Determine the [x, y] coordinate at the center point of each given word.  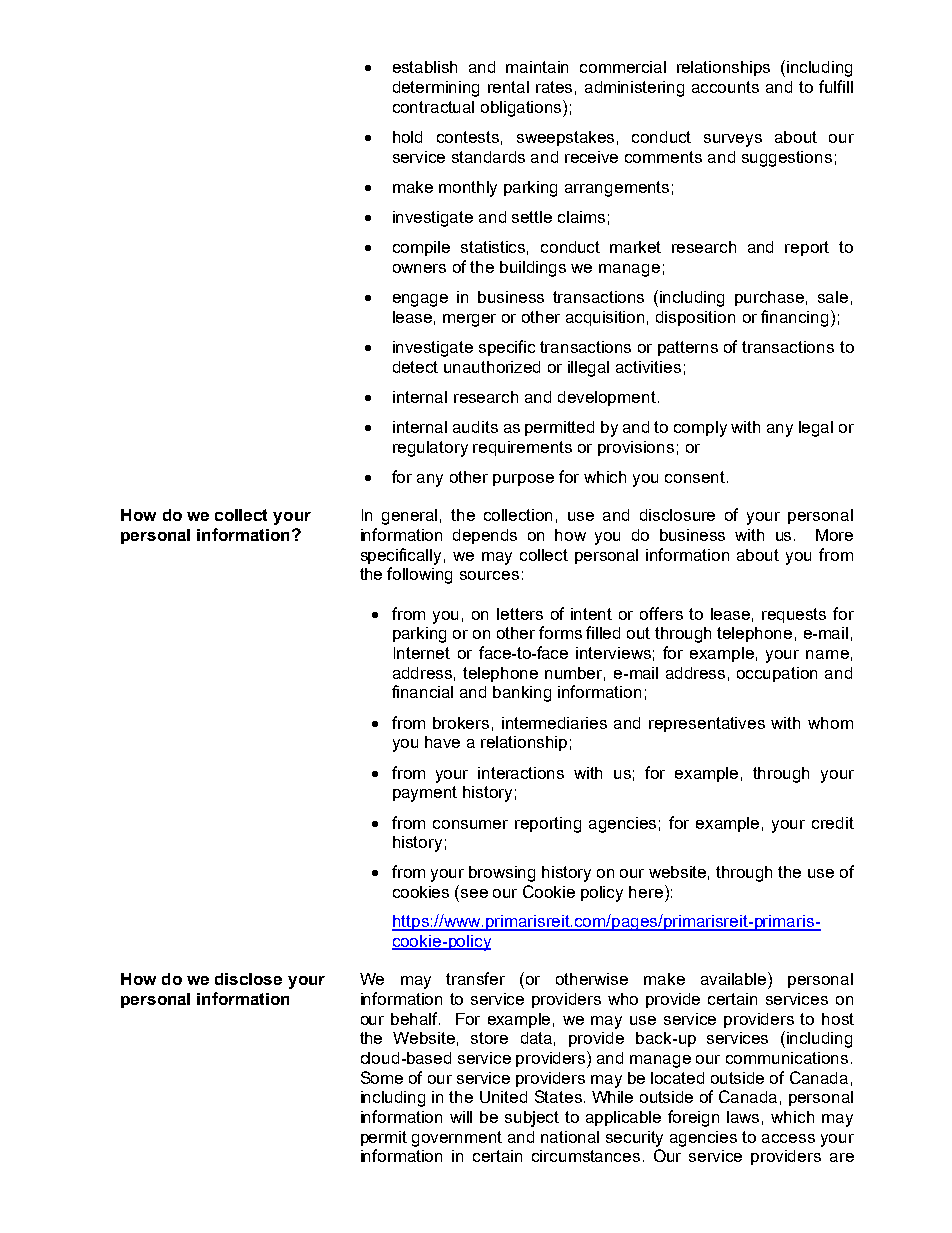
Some [382, 1077]
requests [794, 615]
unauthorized [492, 367]
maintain [537, 67]
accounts [725, 87]
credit [833, 823]
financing [794, 318]
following [419, 575]
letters [520, 614]
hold [407, 137]
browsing [502, 874]
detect [415, 367]
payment [425, 794]
